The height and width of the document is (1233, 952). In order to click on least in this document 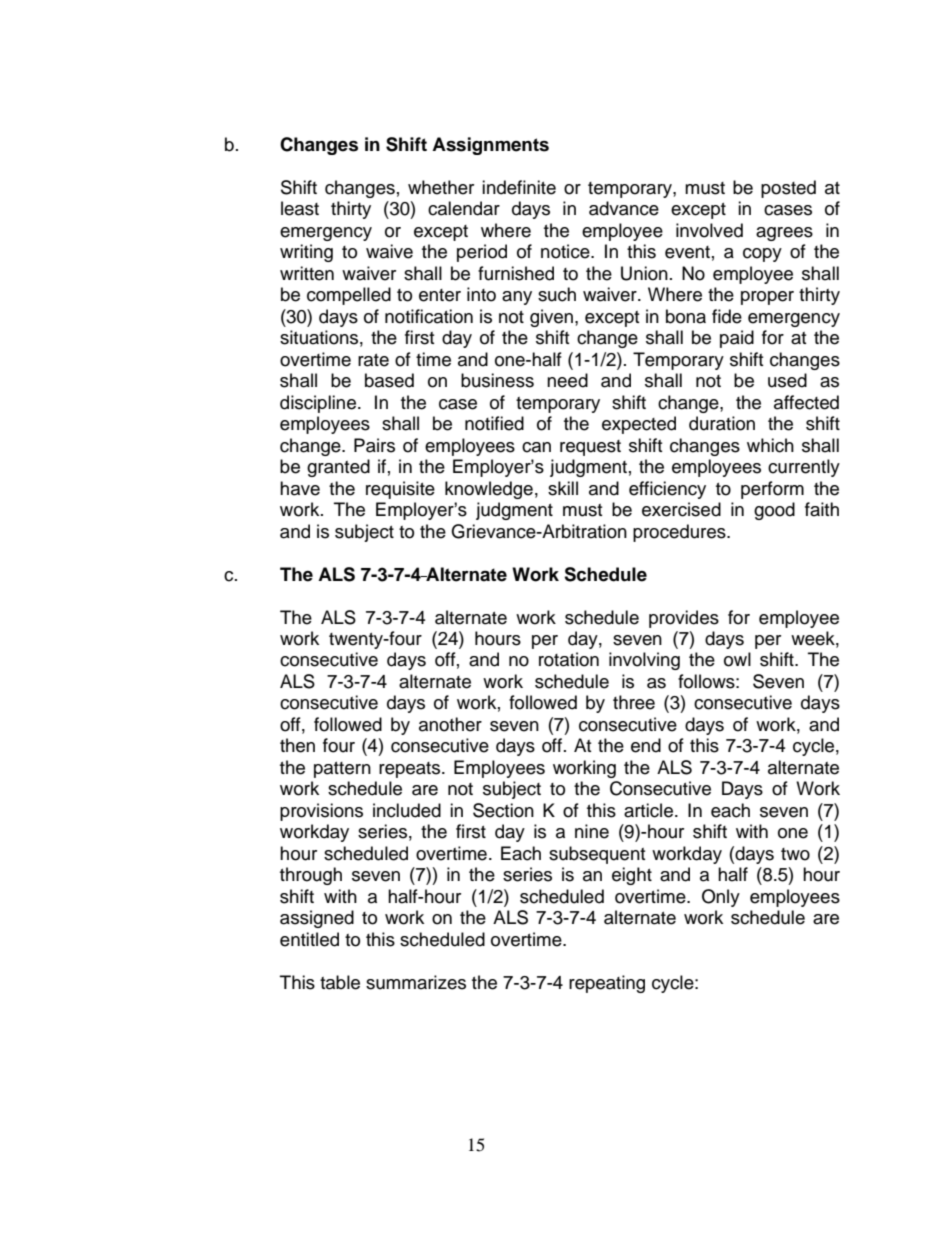, I will do `click(300, 208)`.
